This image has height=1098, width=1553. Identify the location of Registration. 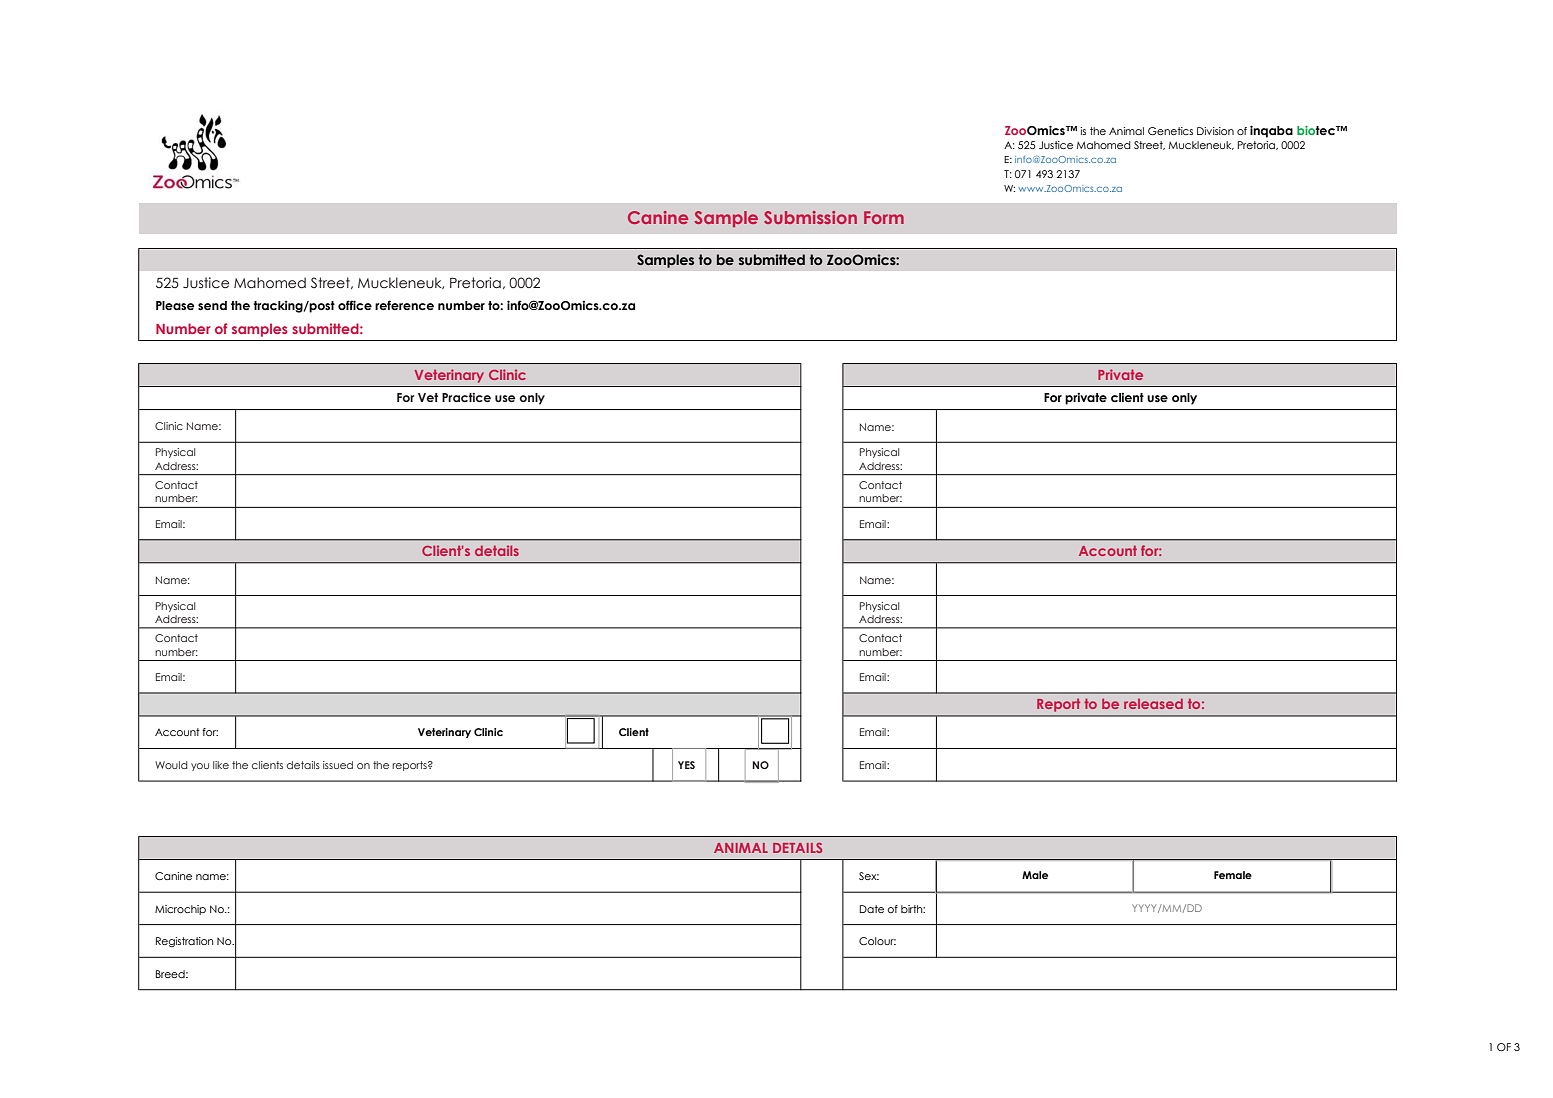
(184, 942).
